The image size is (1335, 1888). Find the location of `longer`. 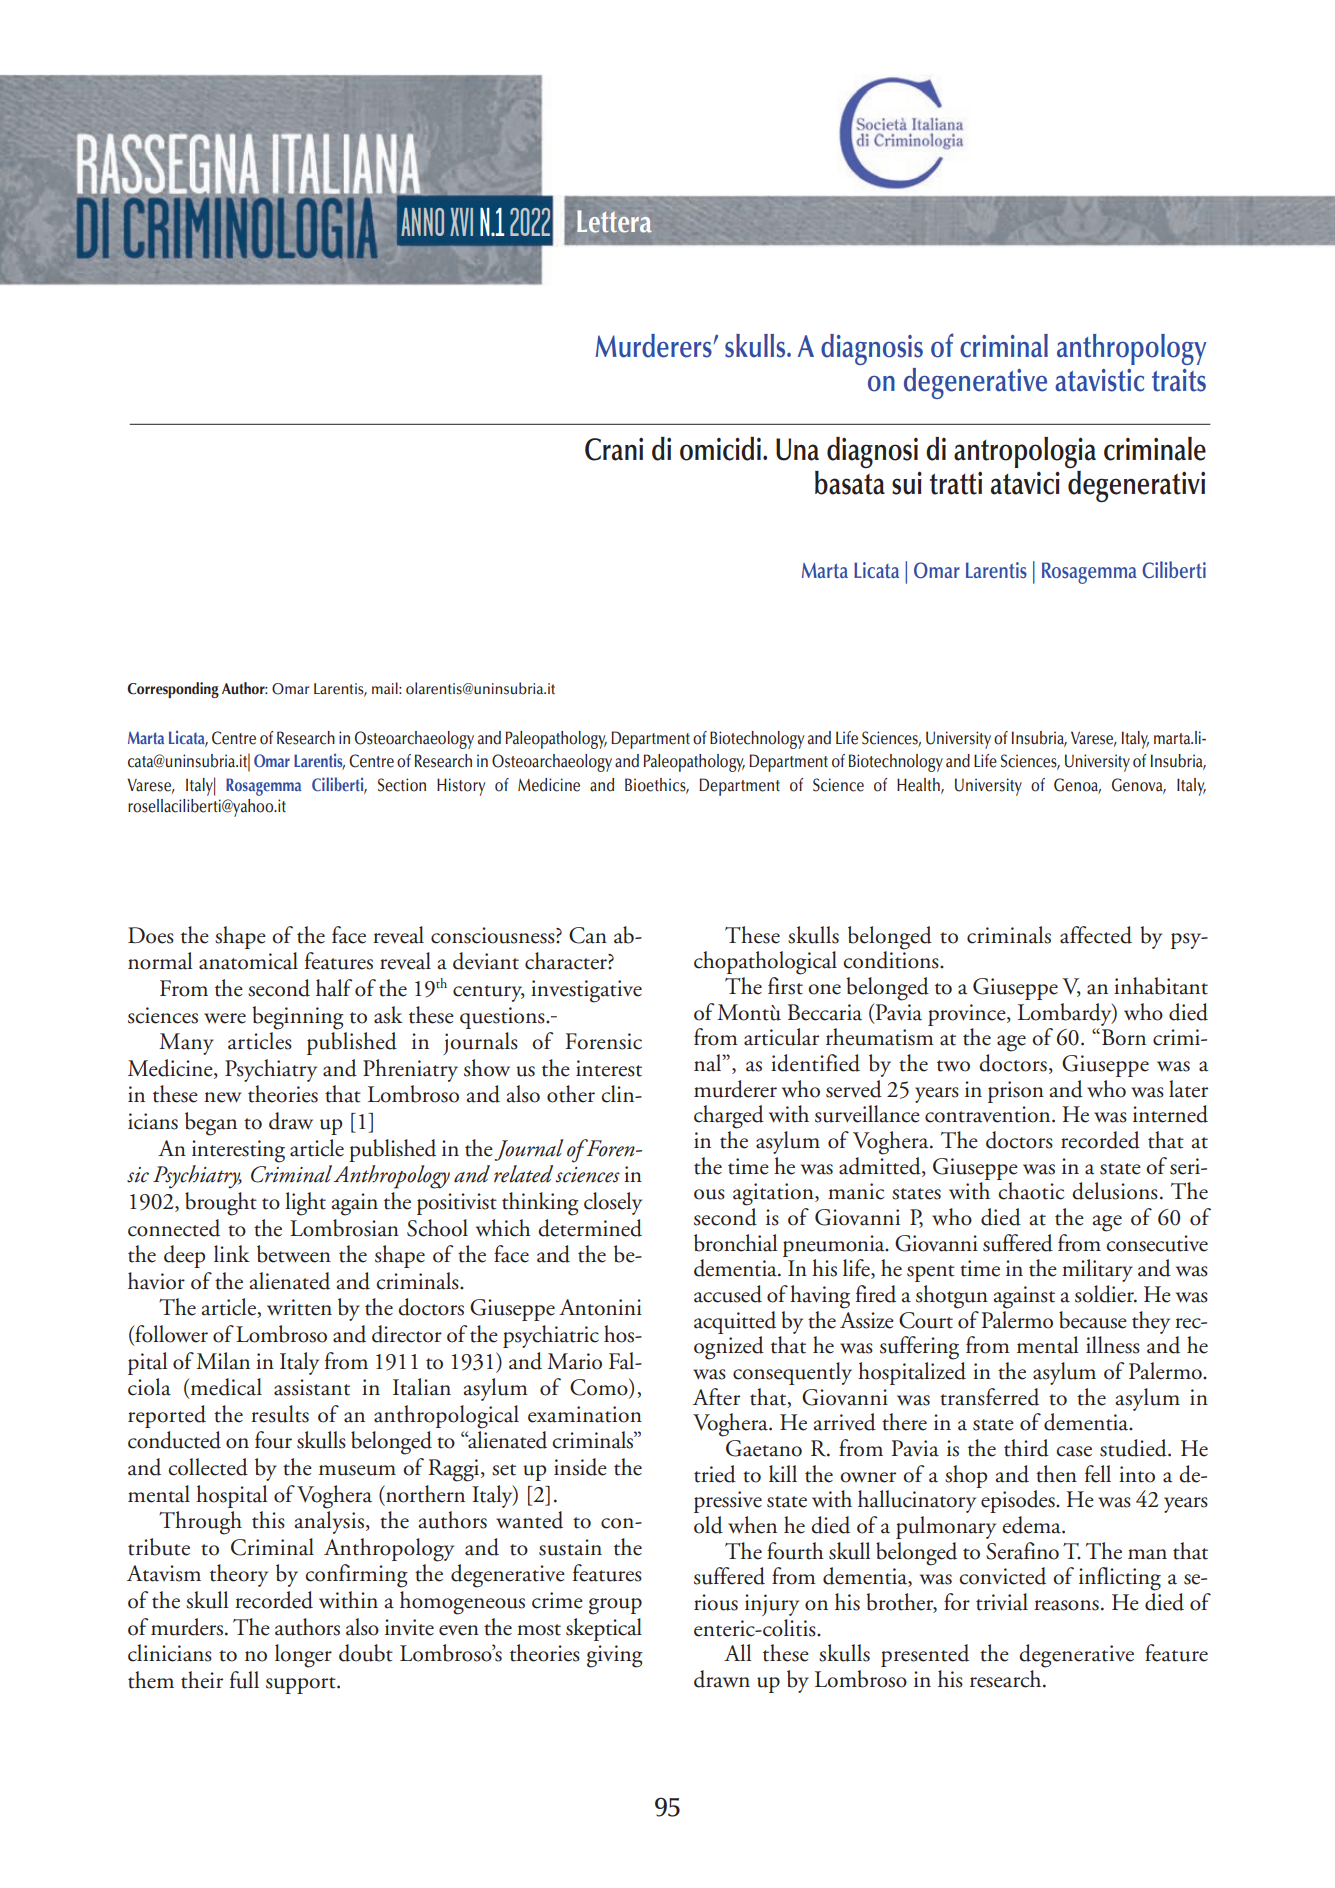

longer is located at coordinates (303, 1656).
